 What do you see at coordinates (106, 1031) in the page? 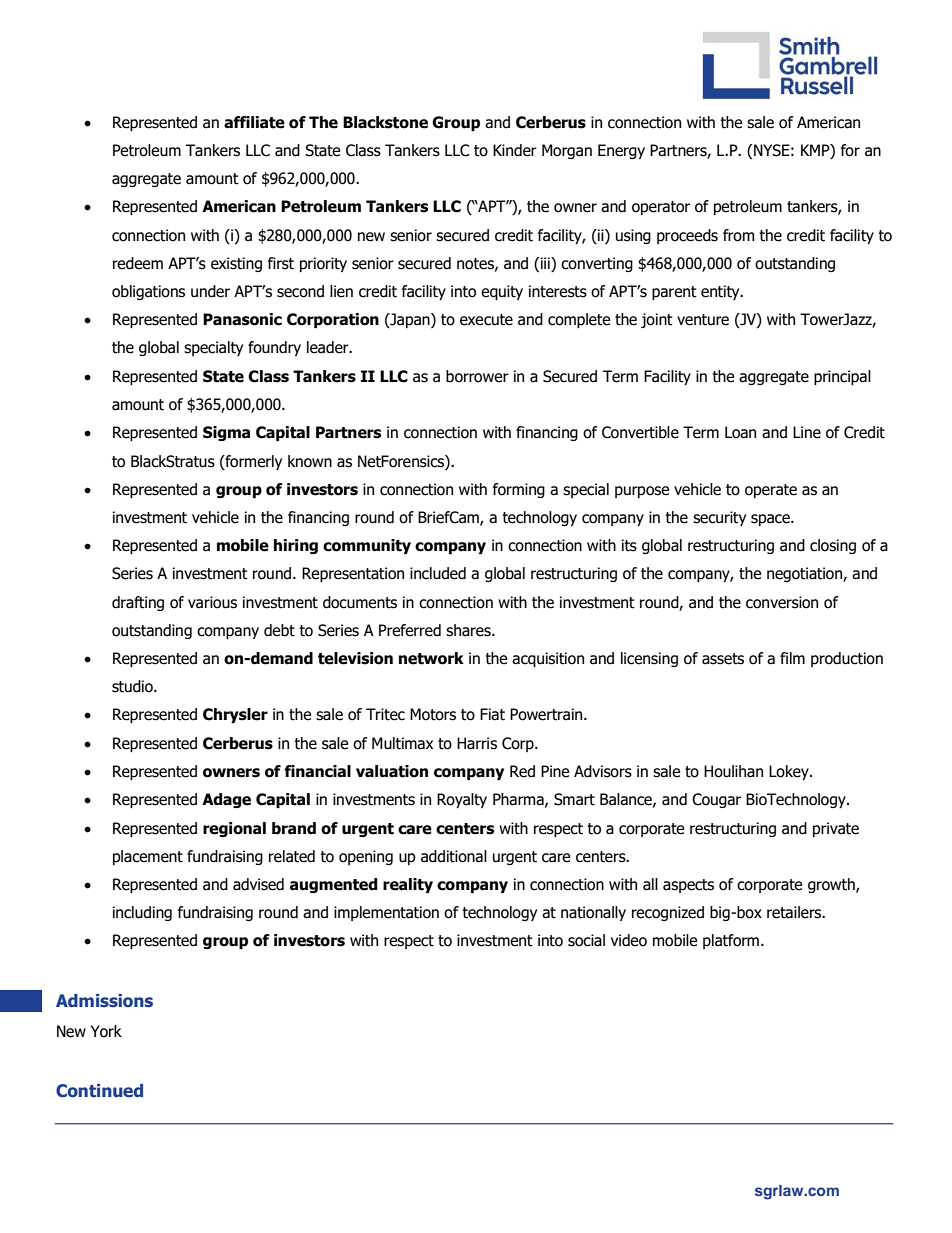
I see `York` at bounding box center [106, 1031].
